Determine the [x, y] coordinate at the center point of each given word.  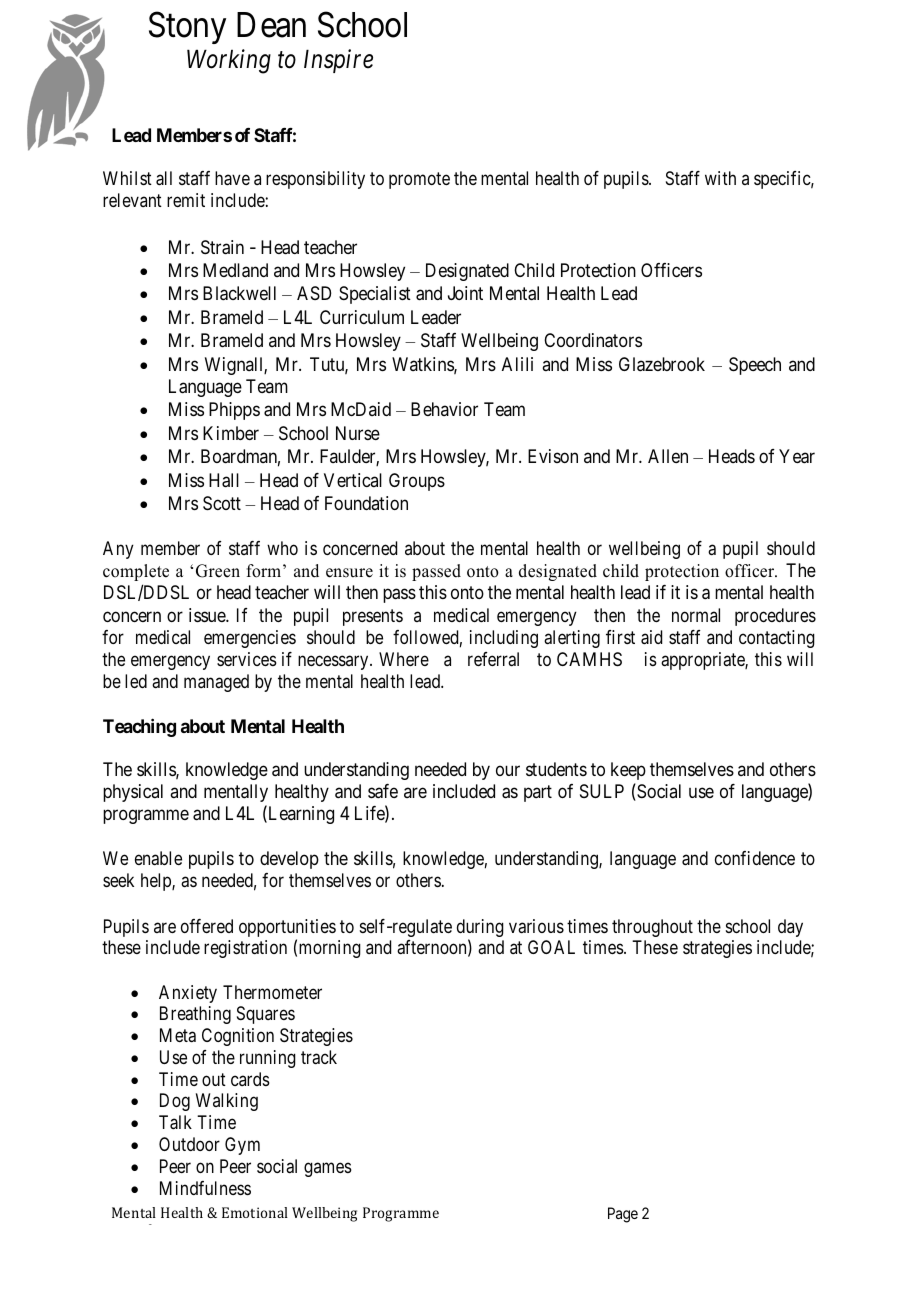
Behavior [444, 409]
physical [133, 793]
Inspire [338, 61]
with [720, 178]
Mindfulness [205, 1188]
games [328, 1169]
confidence [755, 858]
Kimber [231, 433]
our [508, 771]
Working [229, 61]
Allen [668, 456]
